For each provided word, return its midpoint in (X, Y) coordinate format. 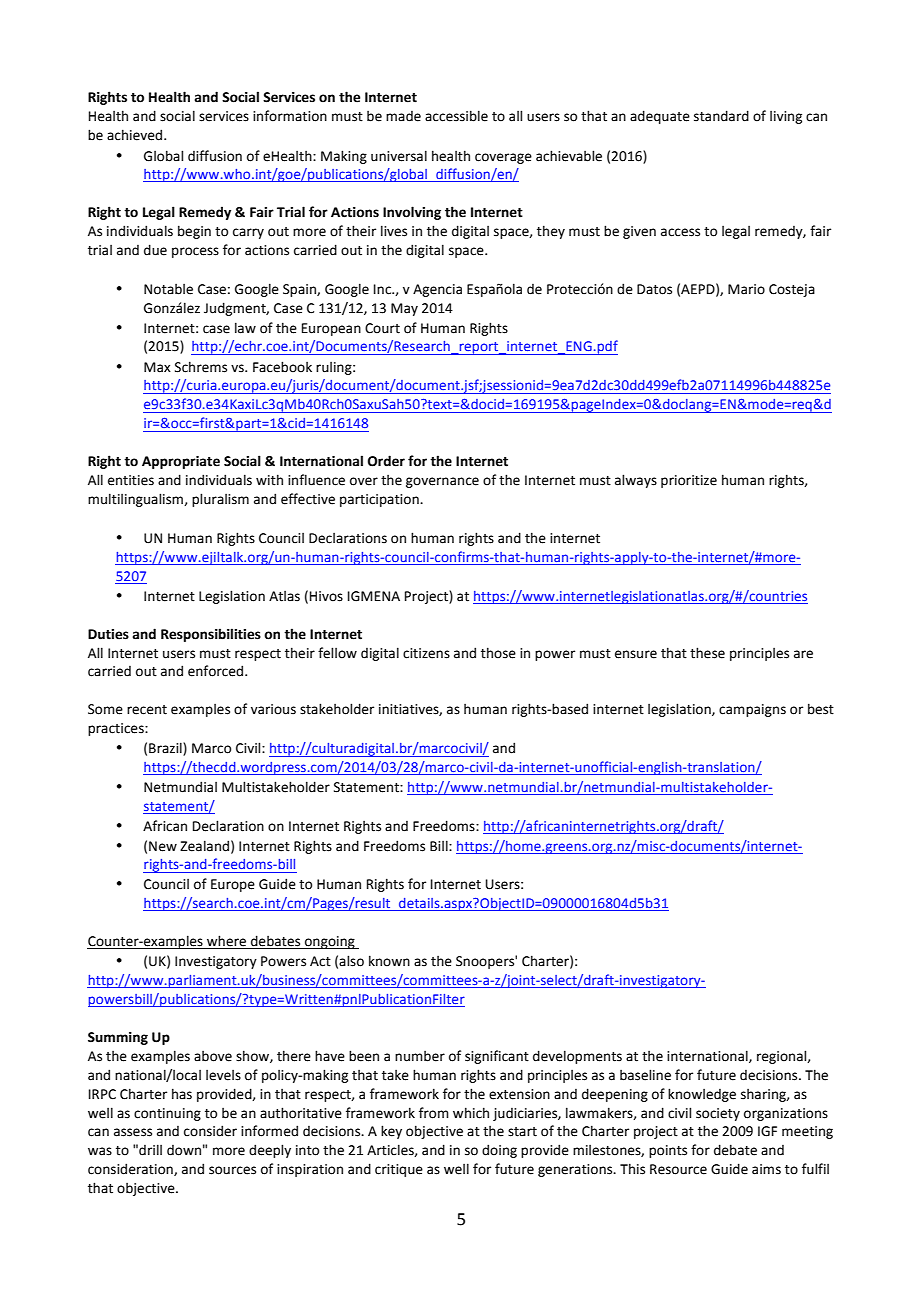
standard (721, 116)
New (163, 846)
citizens (426, 653)
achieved (136, 135)
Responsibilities (211, 635)
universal (399, 156)
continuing (167, 1114)
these (707, 653)
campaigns (752, 710)
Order (386, 461)
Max (157, 367)
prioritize (689, 481)
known (389, 961)
